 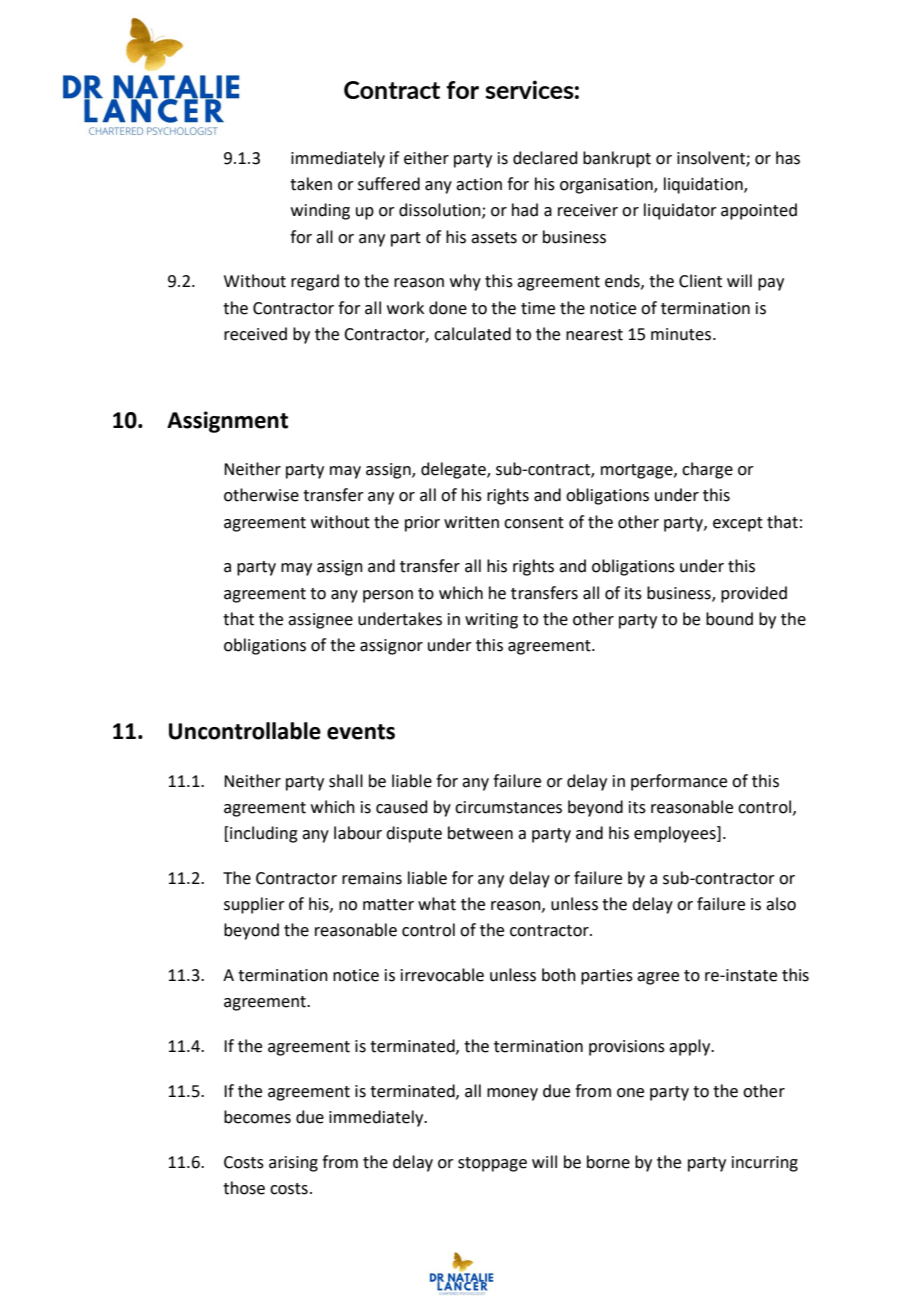 What do you see at coordinates (704, 185) in the page?
I see `liquidation` at bounding box center [704, 185].
